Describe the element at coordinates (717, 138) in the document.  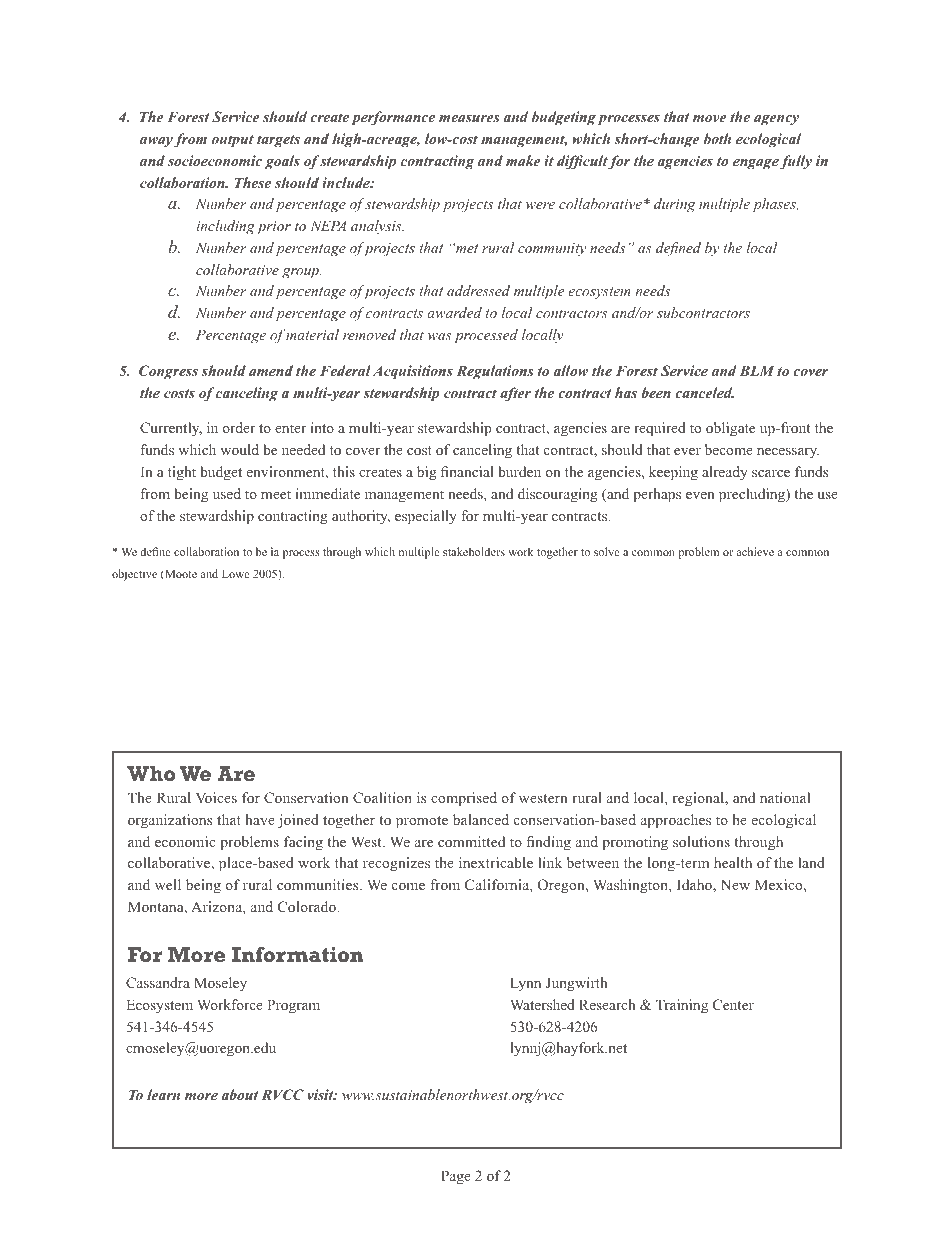
I see `both` at that location.
